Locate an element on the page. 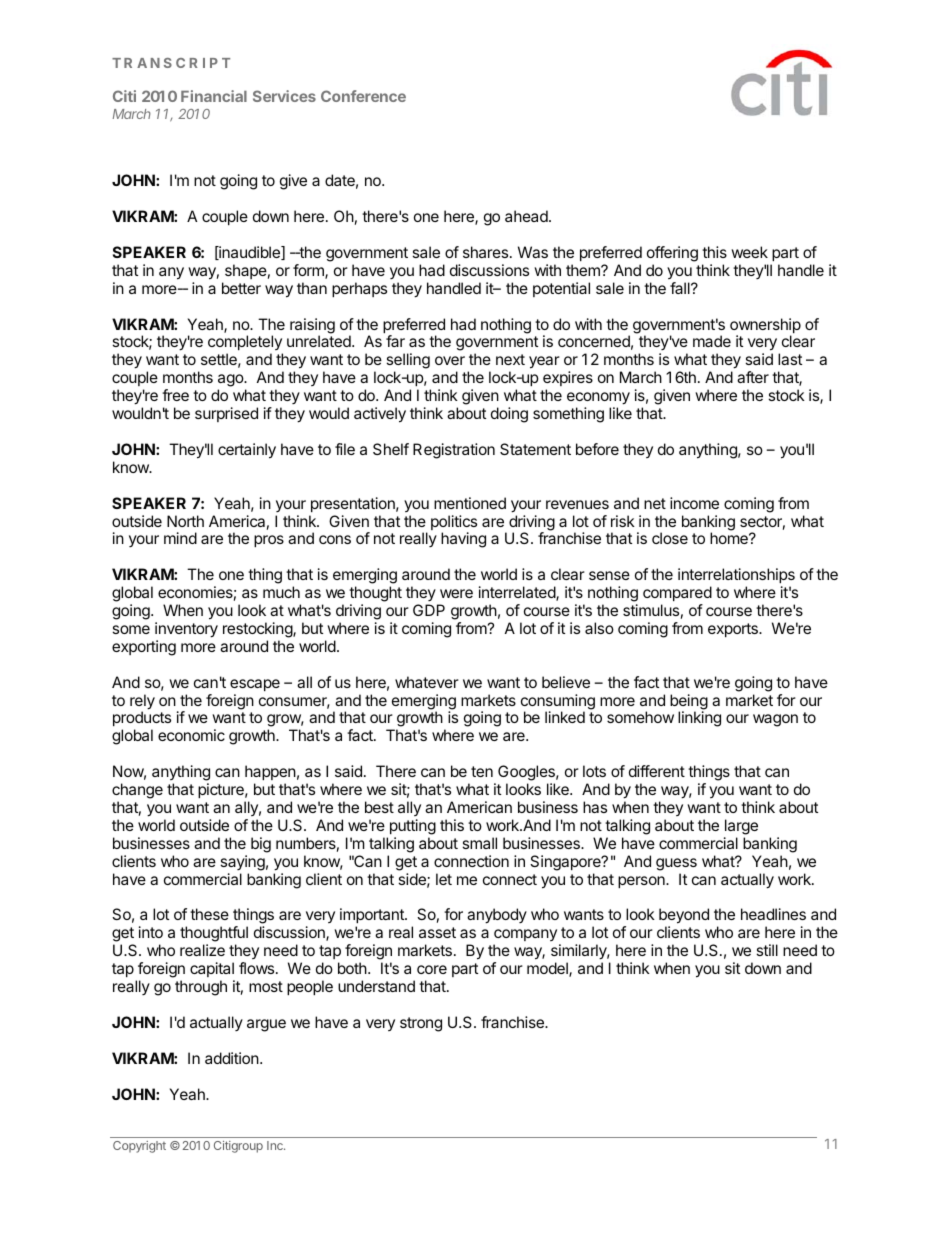 The height and width of the image is (1233, 952). different is located at coordinates (657, 771).
